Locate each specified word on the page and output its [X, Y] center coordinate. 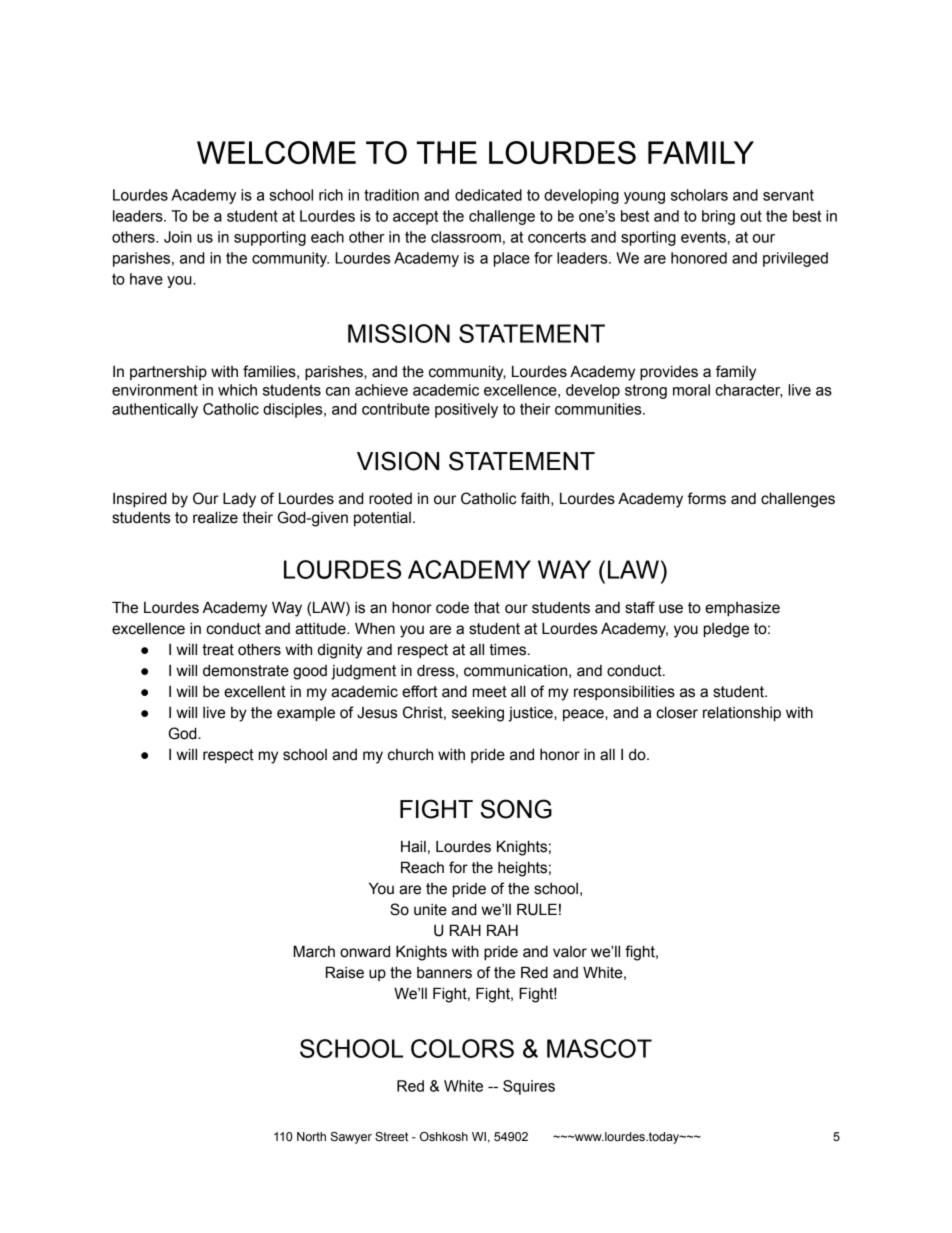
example [306, 714]
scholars [699, 195]
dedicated [488, 195]
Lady [239, 500]
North [311, 1136]
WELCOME [276, 152]
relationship [742, 713]
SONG [516, 809]
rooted [390, 499]
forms [706, 498]
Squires [529, 1087]
